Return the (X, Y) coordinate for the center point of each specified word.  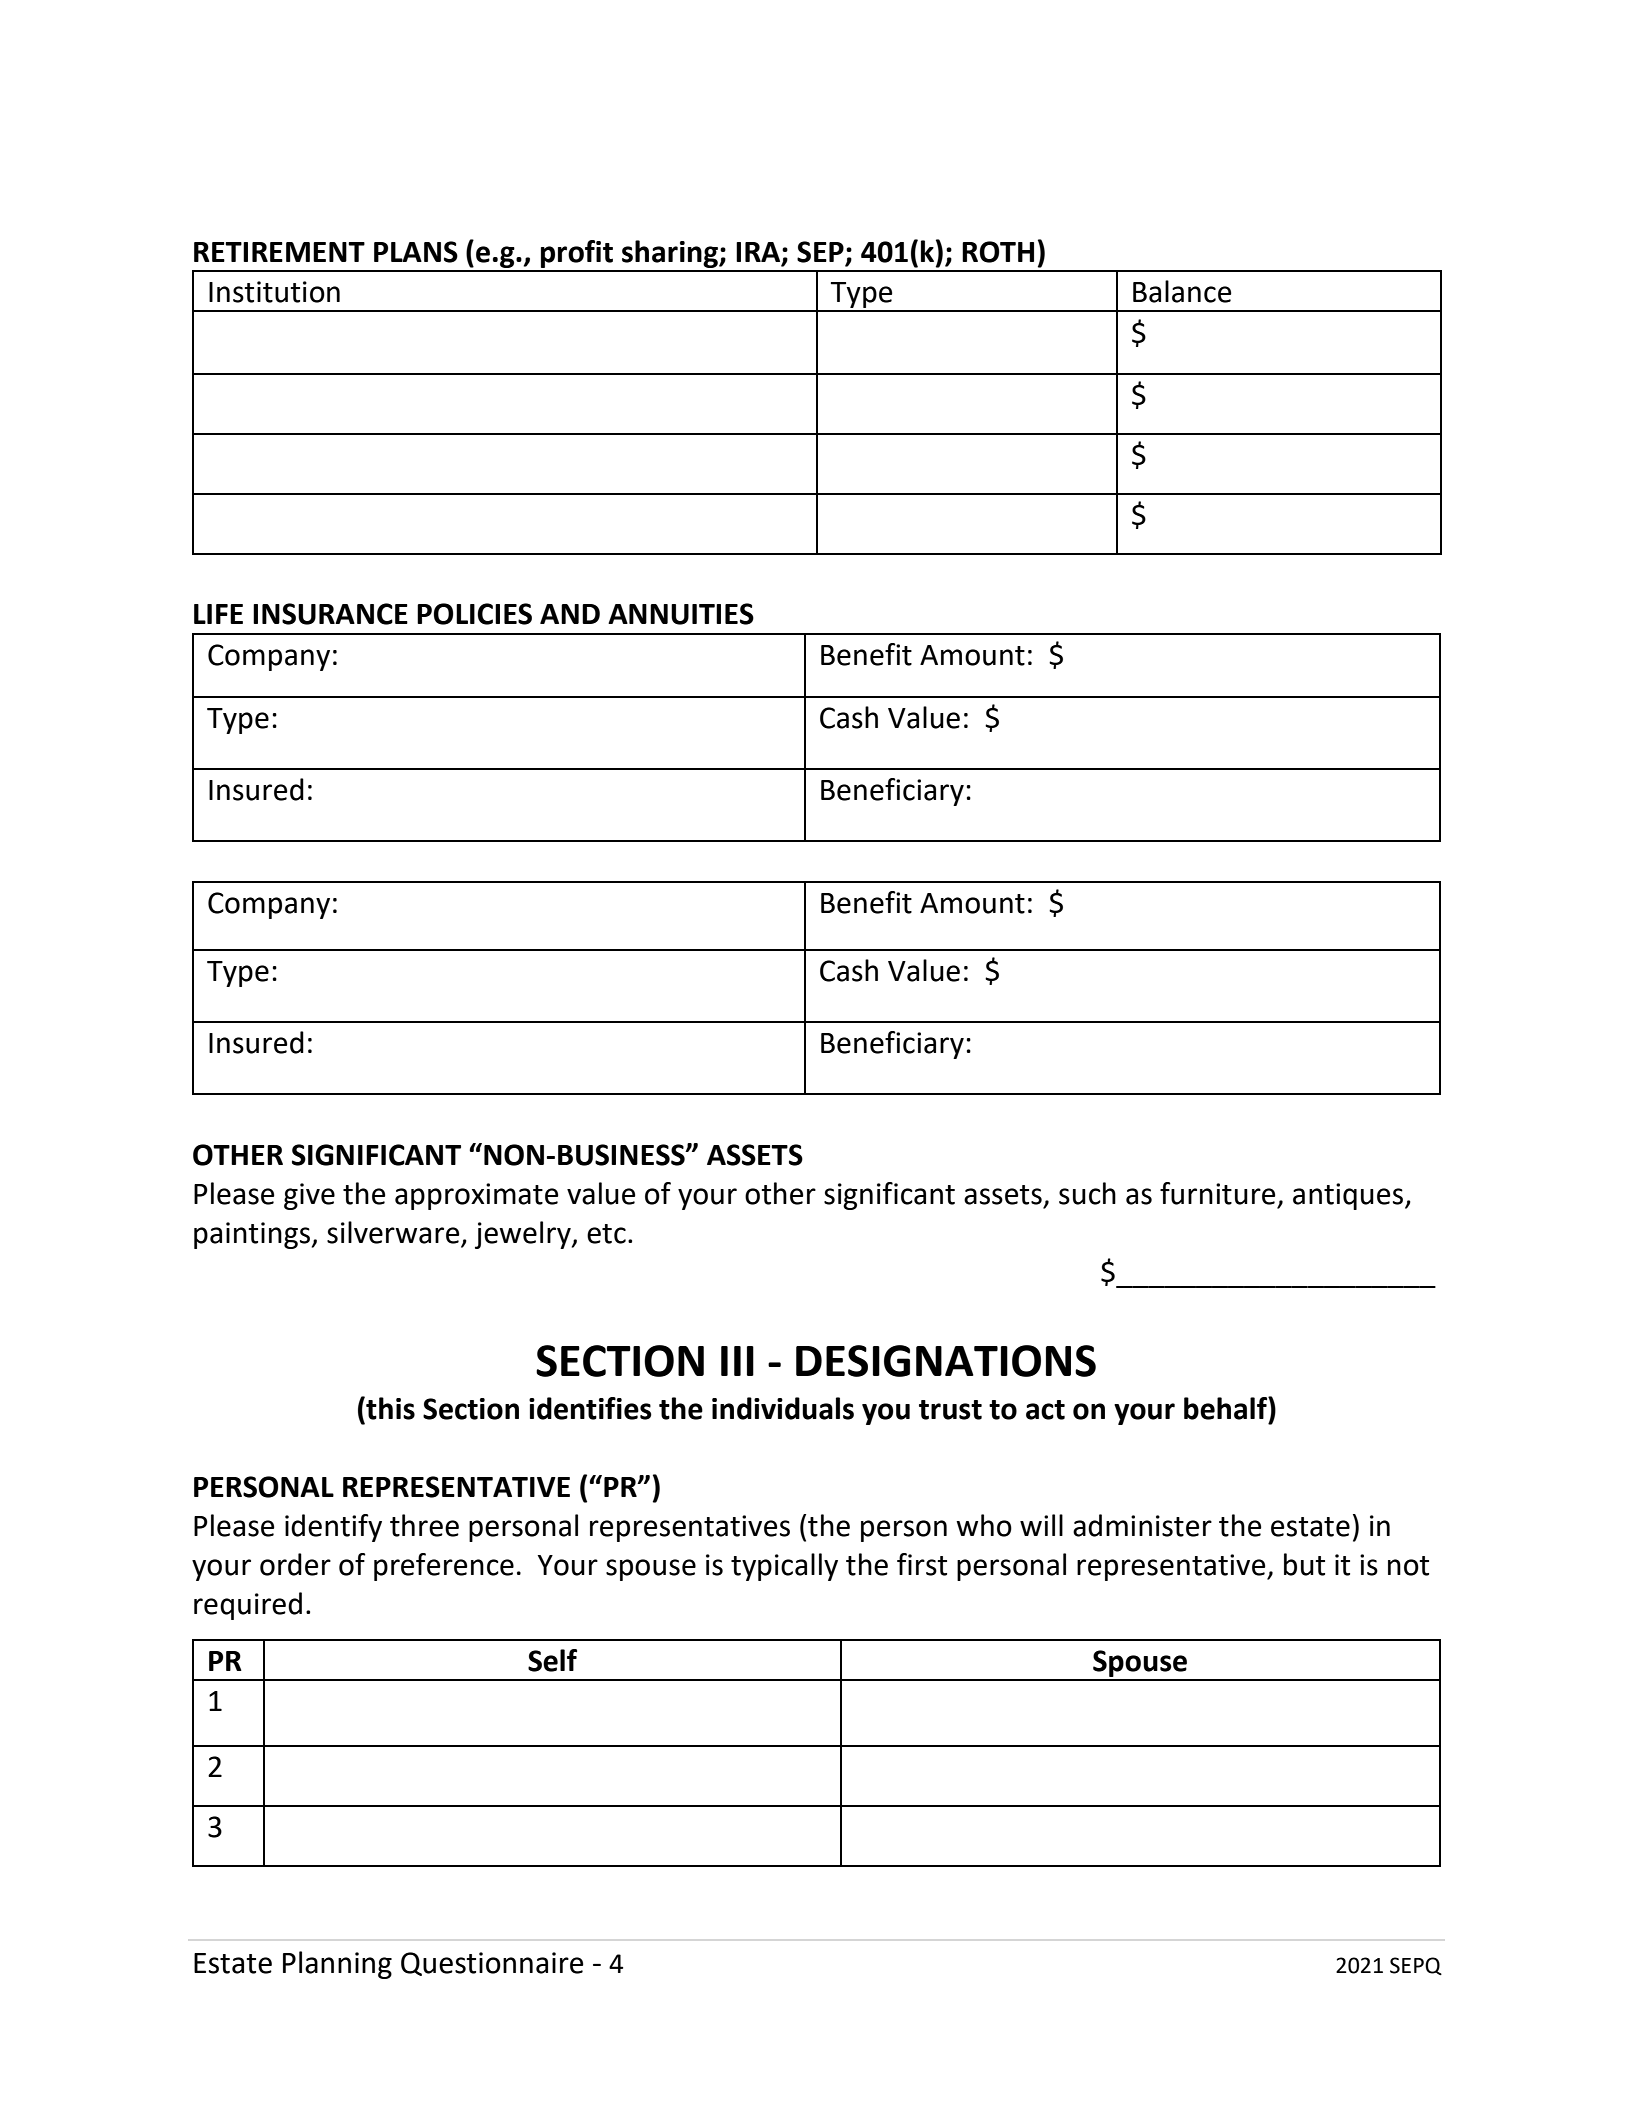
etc (606, 1234)
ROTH (998, 252)
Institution (274, 292)
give (309, 1196)
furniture (1218, 1193)
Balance (1182, 291)
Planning (337, 1965)
